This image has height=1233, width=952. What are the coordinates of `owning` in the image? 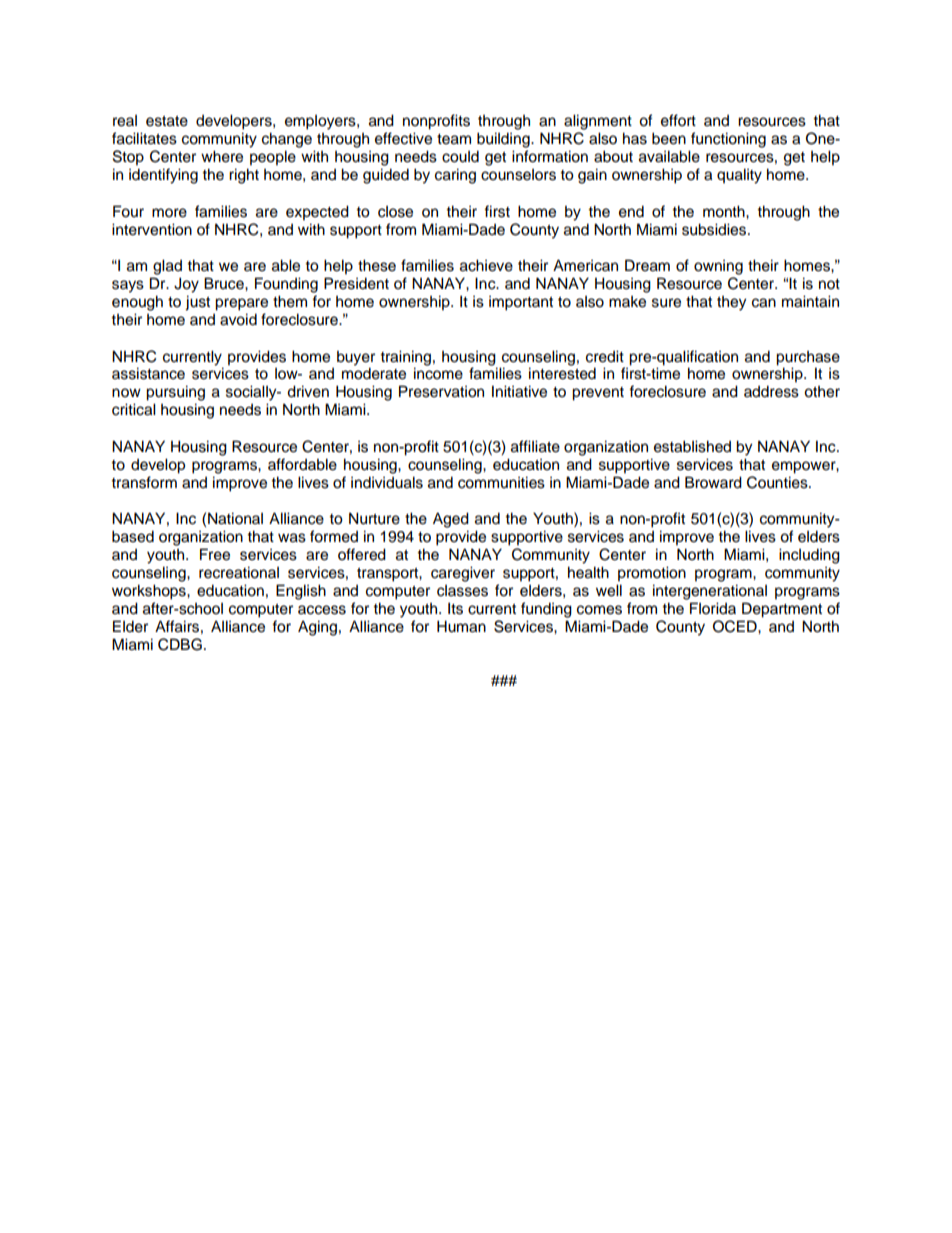 It's located at (718, 267).
